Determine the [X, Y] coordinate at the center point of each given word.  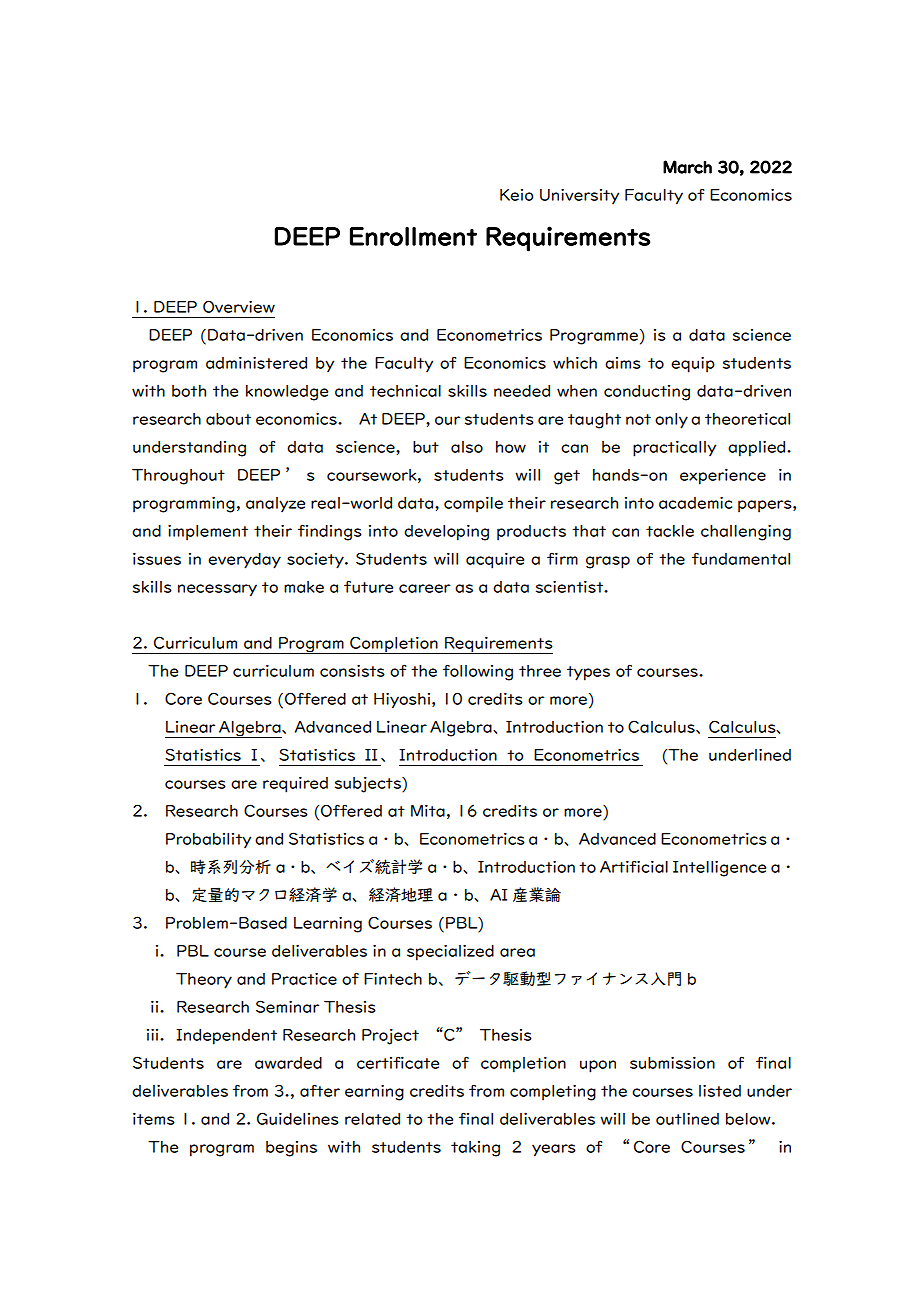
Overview [239, 306]
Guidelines [298, 1118]
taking [475, 1149]
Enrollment [413, 236]
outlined [687, 1119]
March [687, 167]
